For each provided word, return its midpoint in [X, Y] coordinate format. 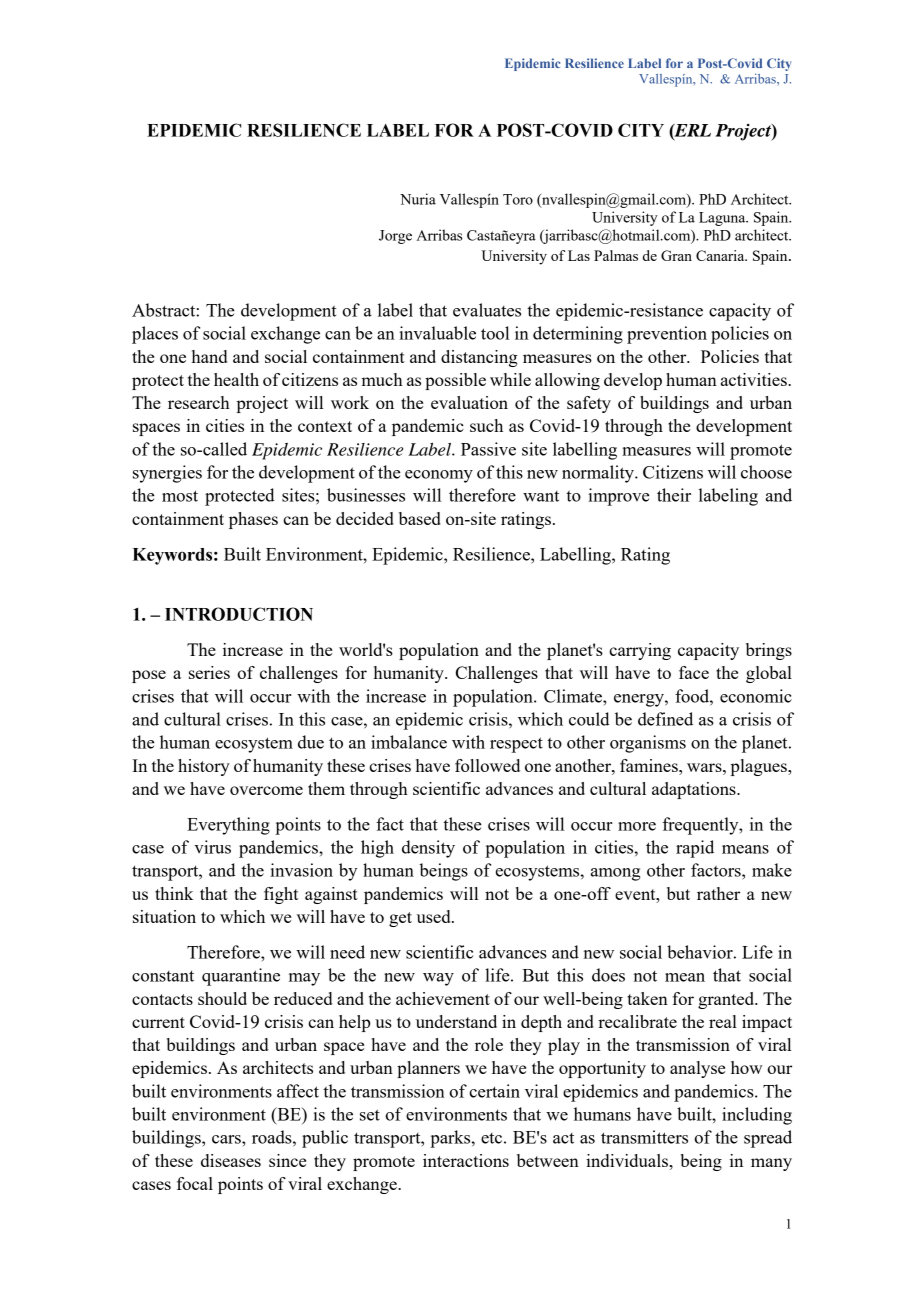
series [209, 672]
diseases [231, 1160]
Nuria [418, 199]
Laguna [723, 219]
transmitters [644, 1137]
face [694, 672]
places [155, 335]
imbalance [409, 742]
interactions [466, 1160]
